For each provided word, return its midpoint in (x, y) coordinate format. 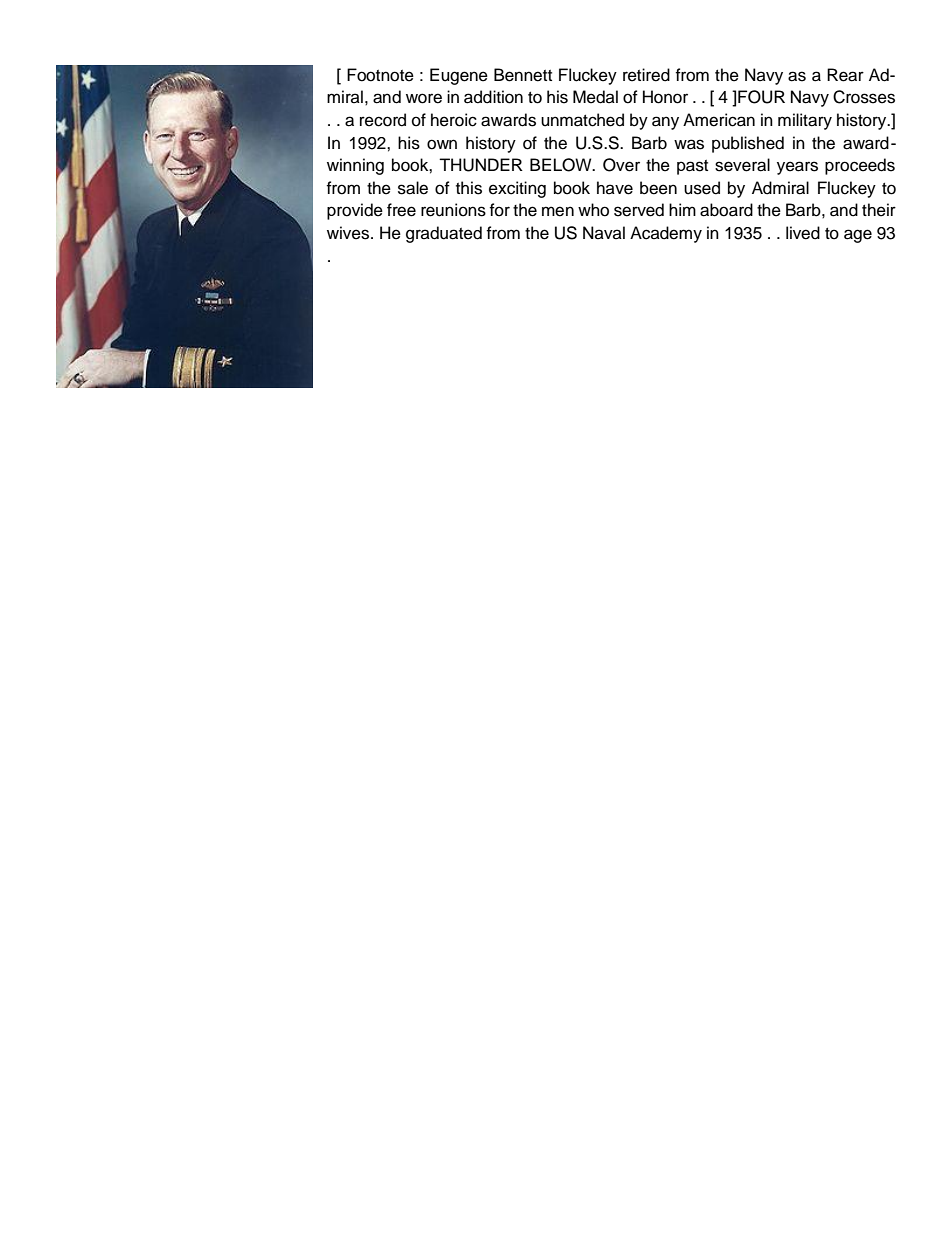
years (797, 168)
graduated (444, 234)
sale (413, 188)
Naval (604, 232)
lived (803, 233)
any (665, 123)
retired (646, 75)
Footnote (380, 75)
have (615, 188)
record (383, 120)
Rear (845, 75)
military (805, 121)
